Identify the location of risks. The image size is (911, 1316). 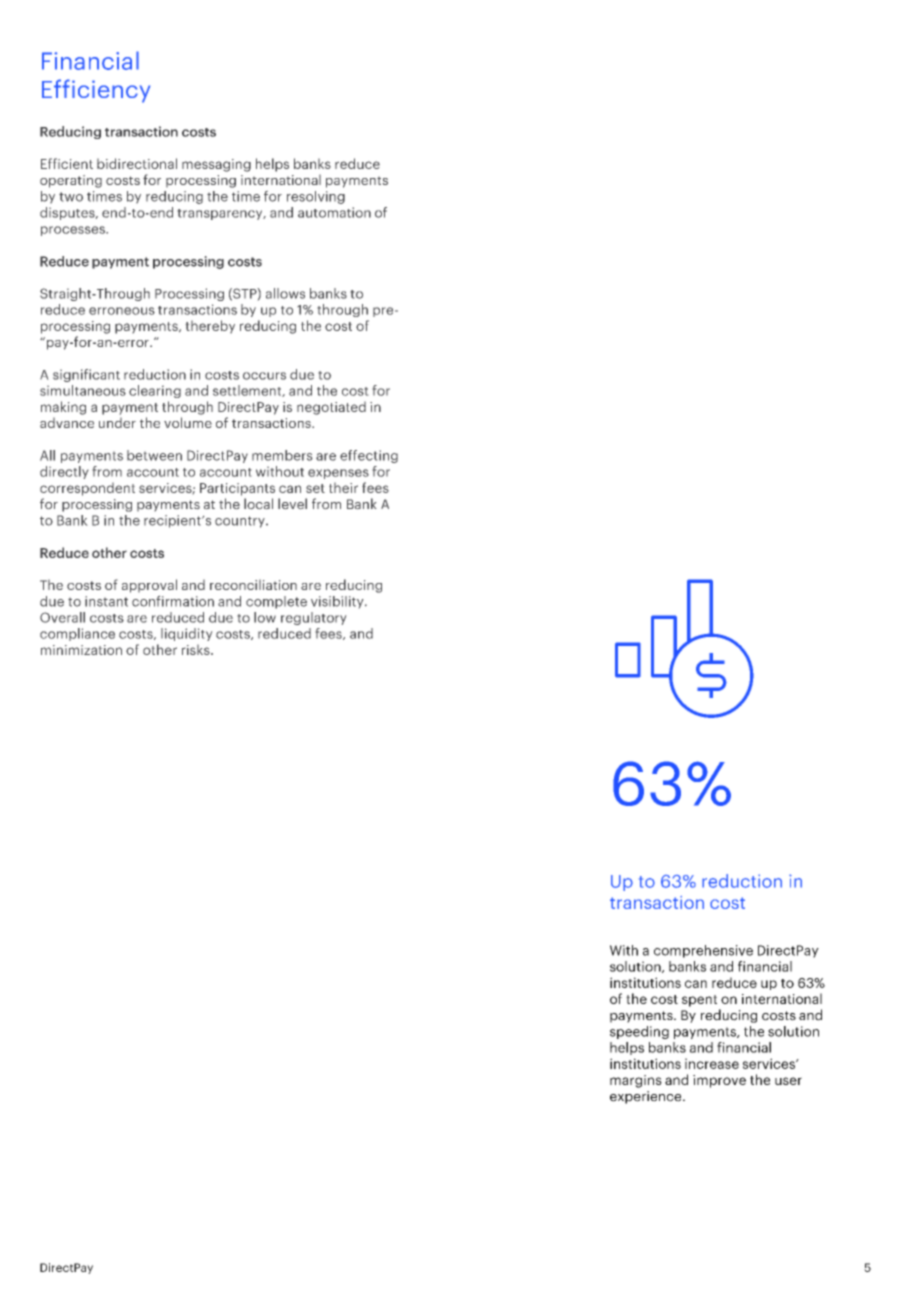
(197, 649).
